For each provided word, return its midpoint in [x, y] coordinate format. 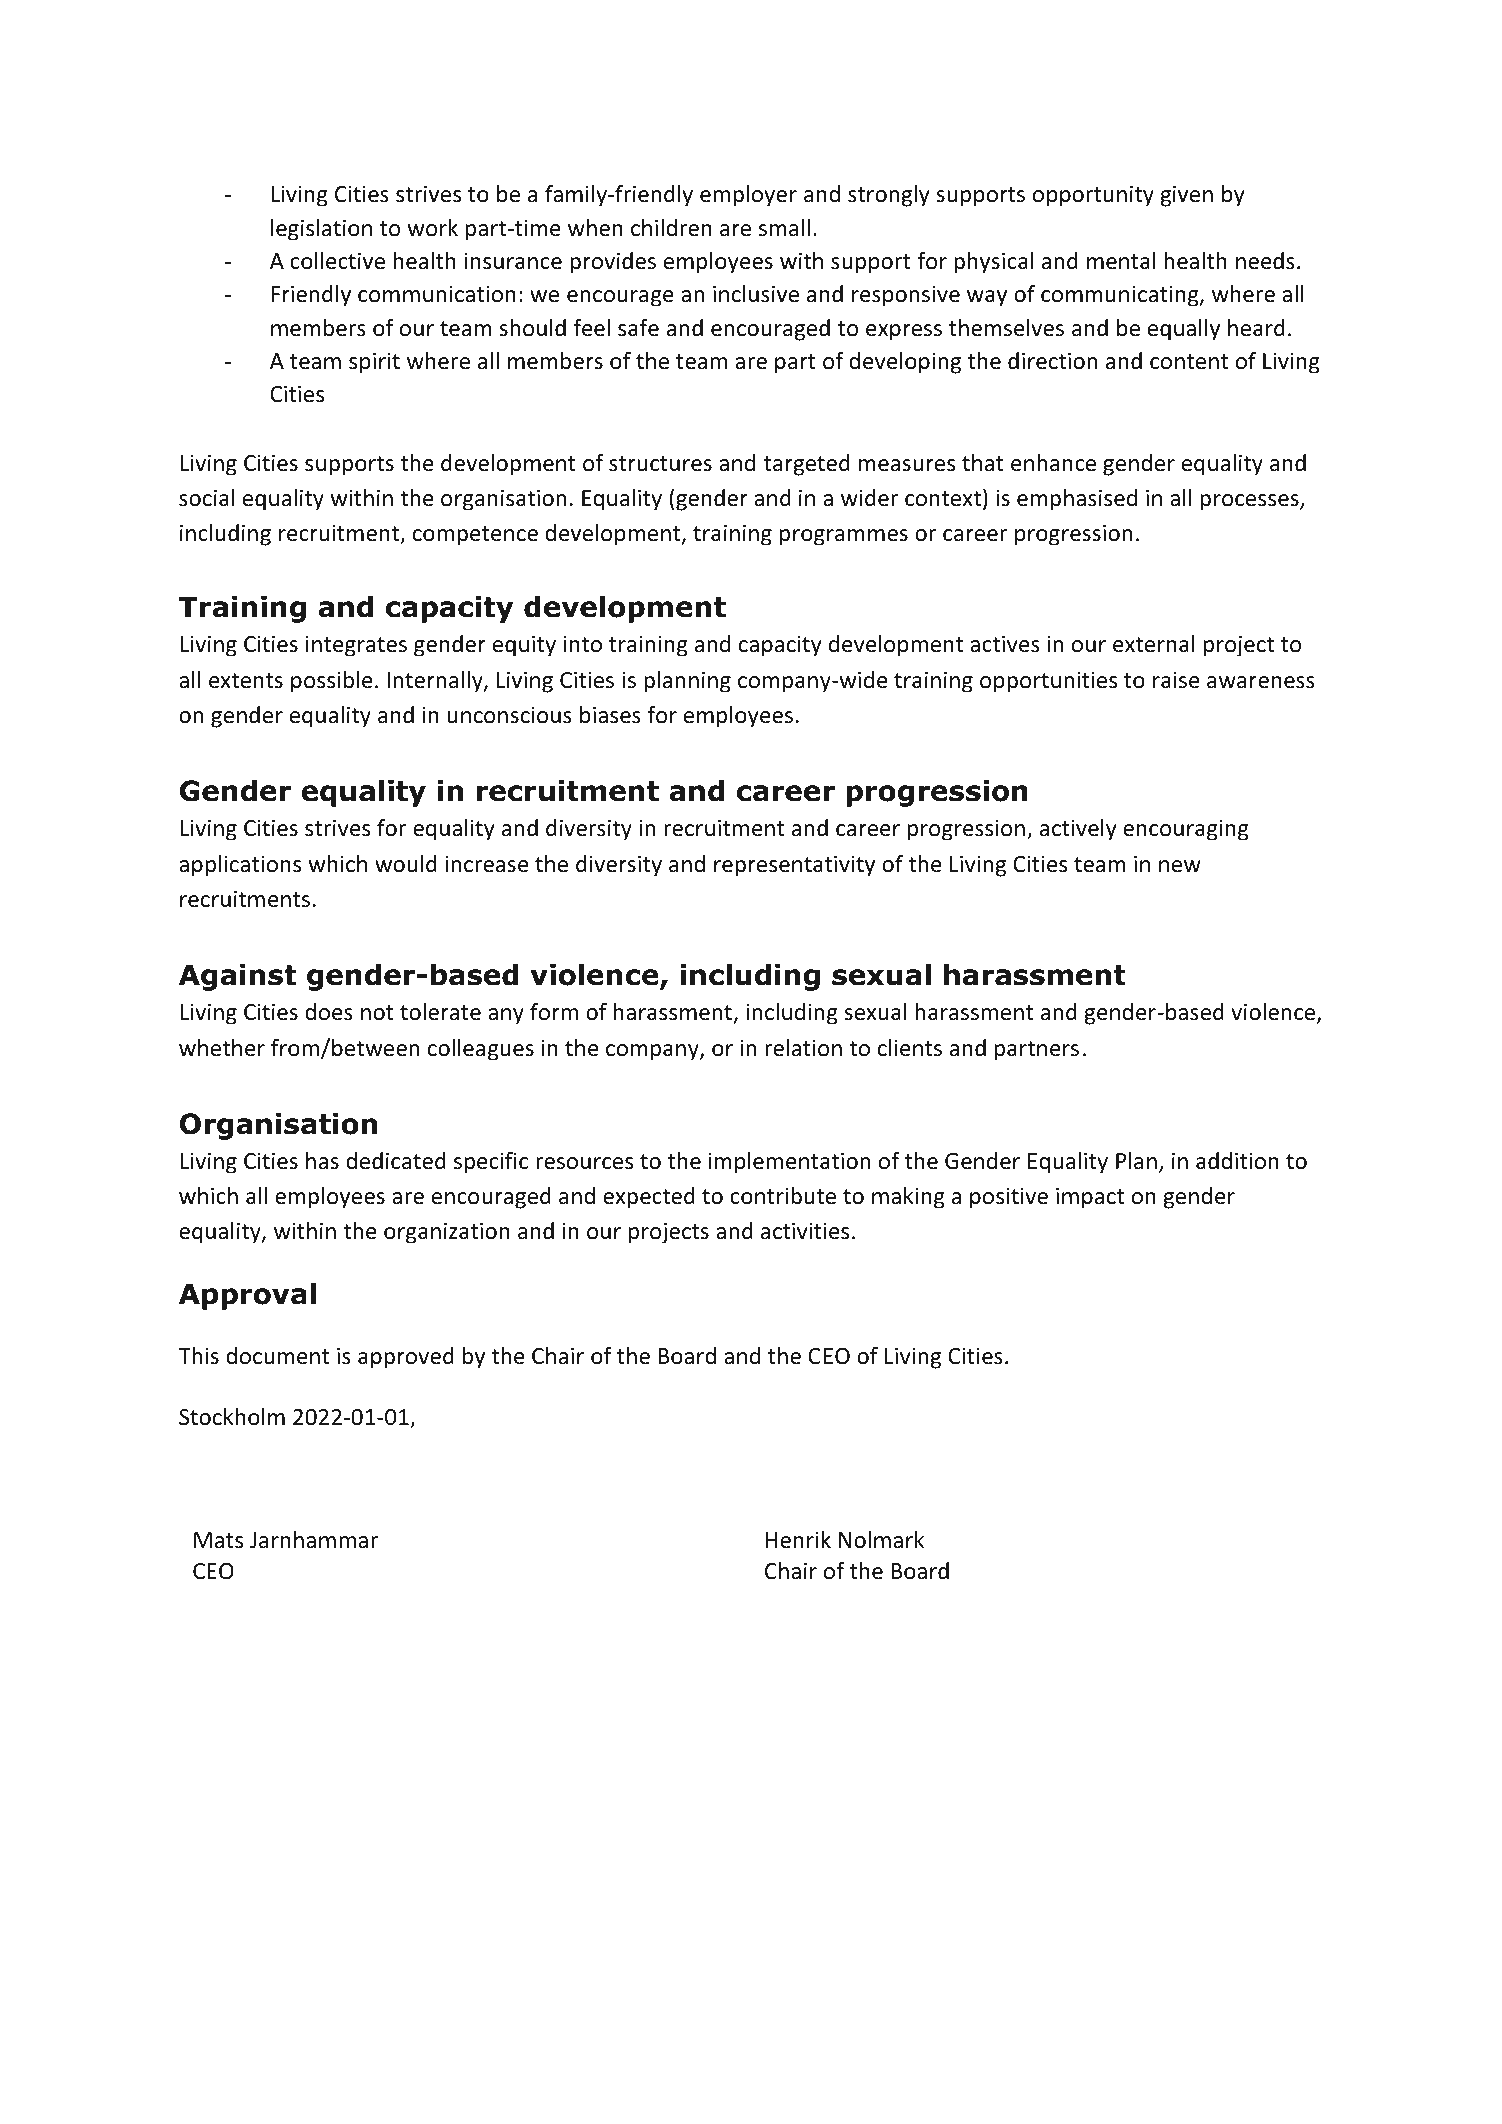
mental [1121, 261]
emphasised [1077, 500]
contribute [783, 1196]
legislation [321, 230]
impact [1090, 1198]
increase [487, 864]
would [406, 864]
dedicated [396, 1161]
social [206, 498]
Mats [218, 1540]
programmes [844, 537]
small [784, 228]
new [1180, 866]
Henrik [798, 1540]
